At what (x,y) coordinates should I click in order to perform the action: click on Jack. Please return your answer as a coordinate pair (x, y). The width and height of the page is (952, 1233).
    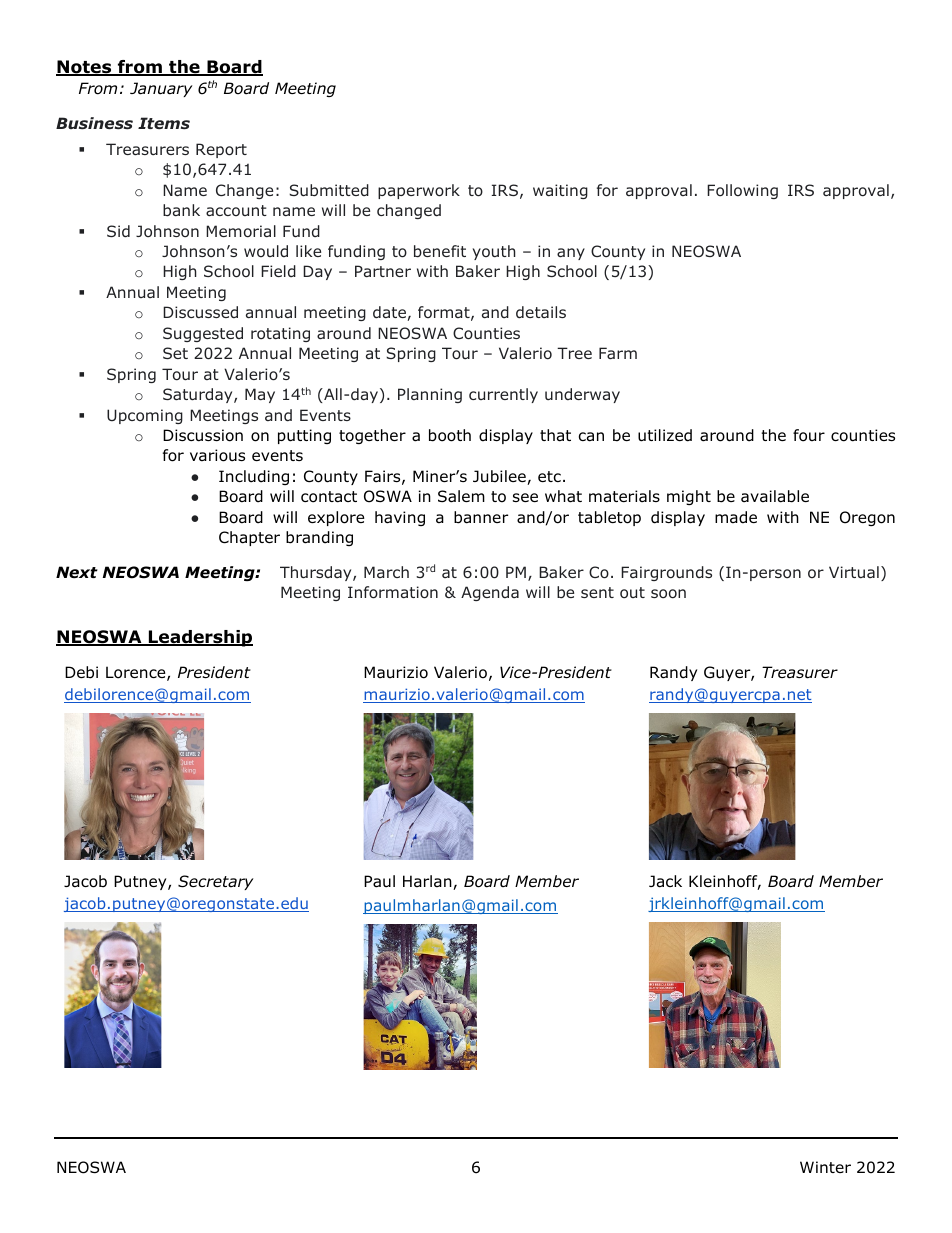
    Looking at the image, I should click on (665, 881).
